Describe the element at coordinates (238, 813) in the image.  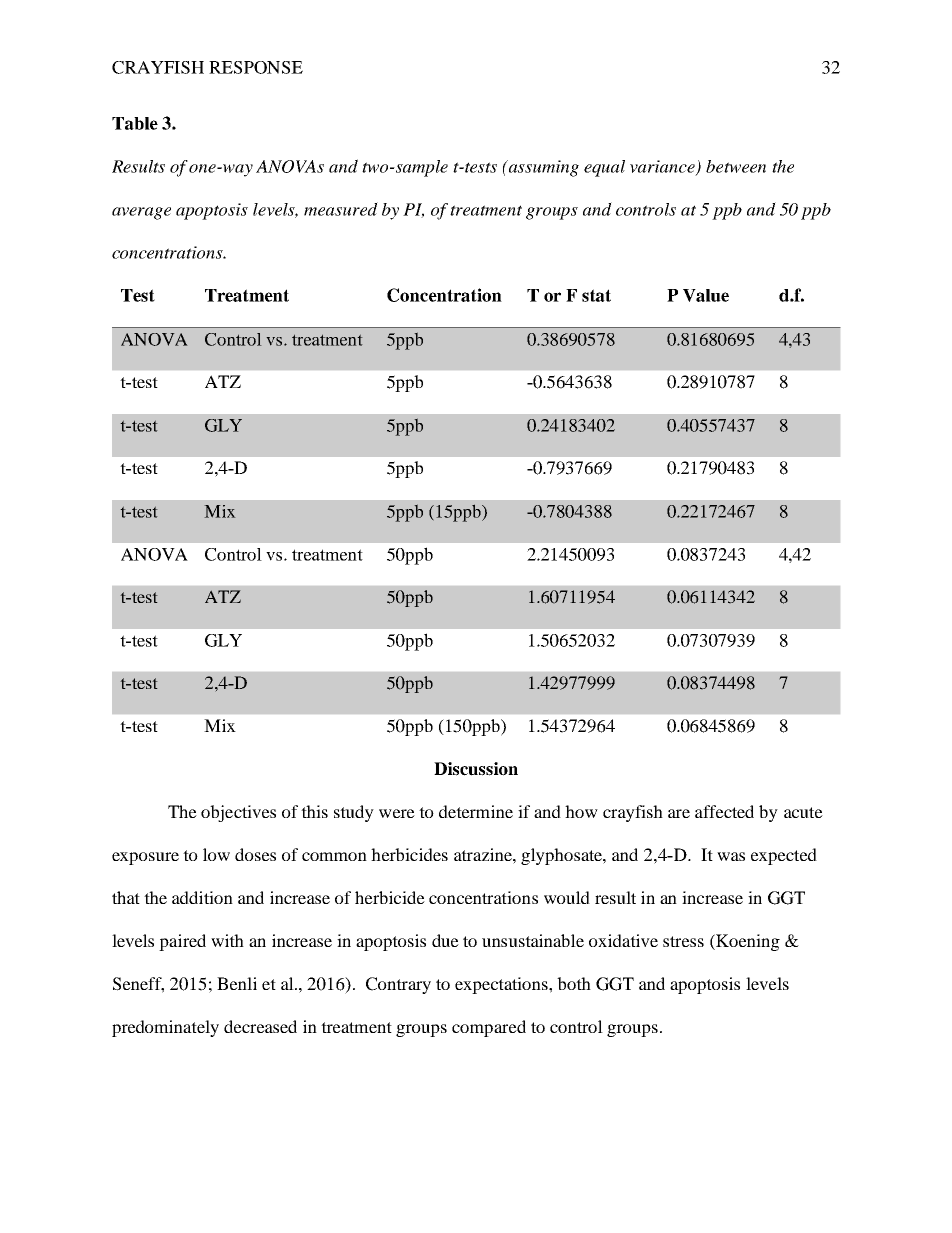
I see `objectives` at that location.
